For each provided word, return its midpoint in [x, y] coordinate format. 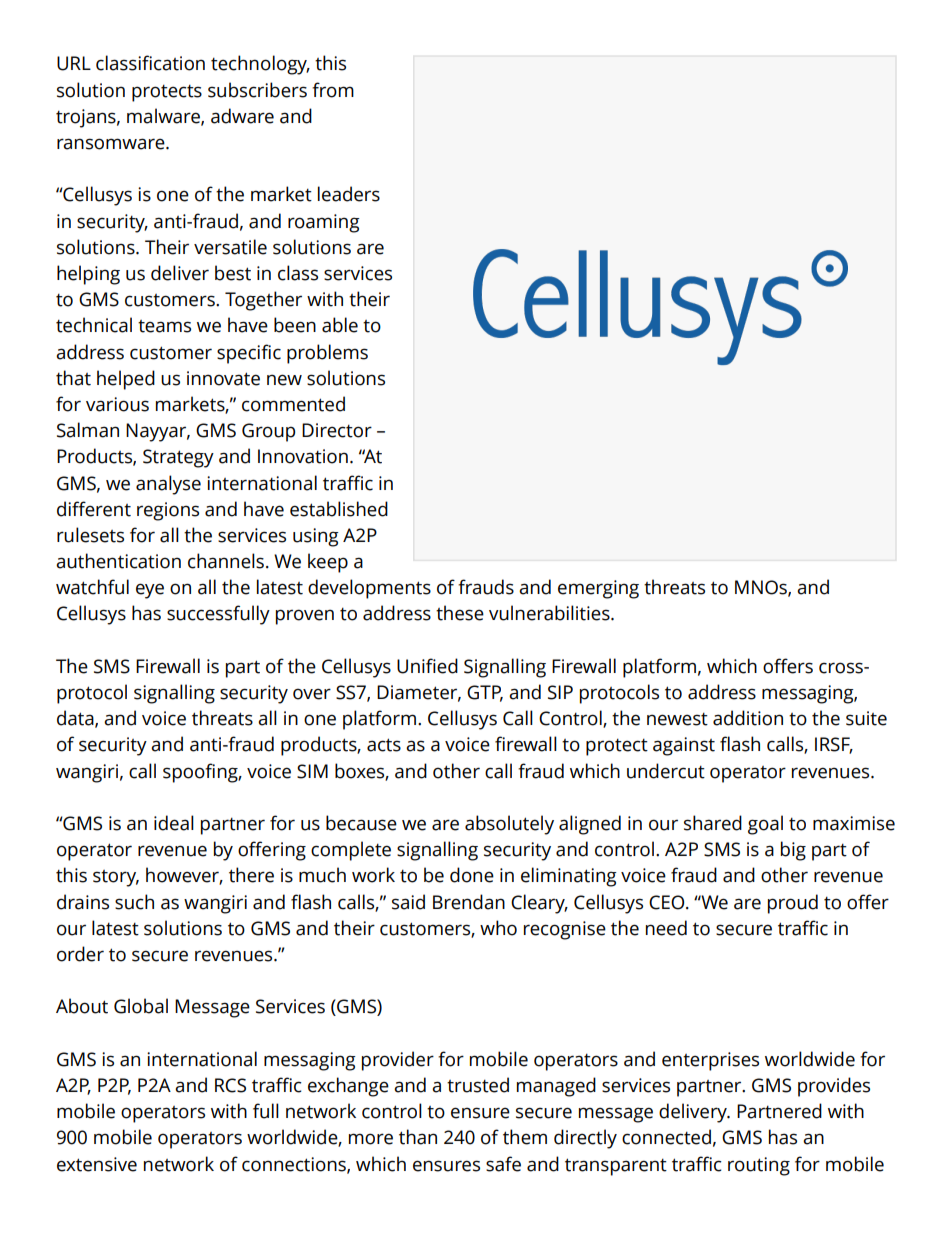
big [793, 851]
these [460, 613]
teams [164, 326]
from [333, 90]
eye [150, 591]
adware [242, 116]
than [418, 1137]
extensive [97, 1164]
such [134, 902]
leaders [349, 194]
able [340, 325]
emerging [598, 589]
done [472, 875]
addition [748, 718]
